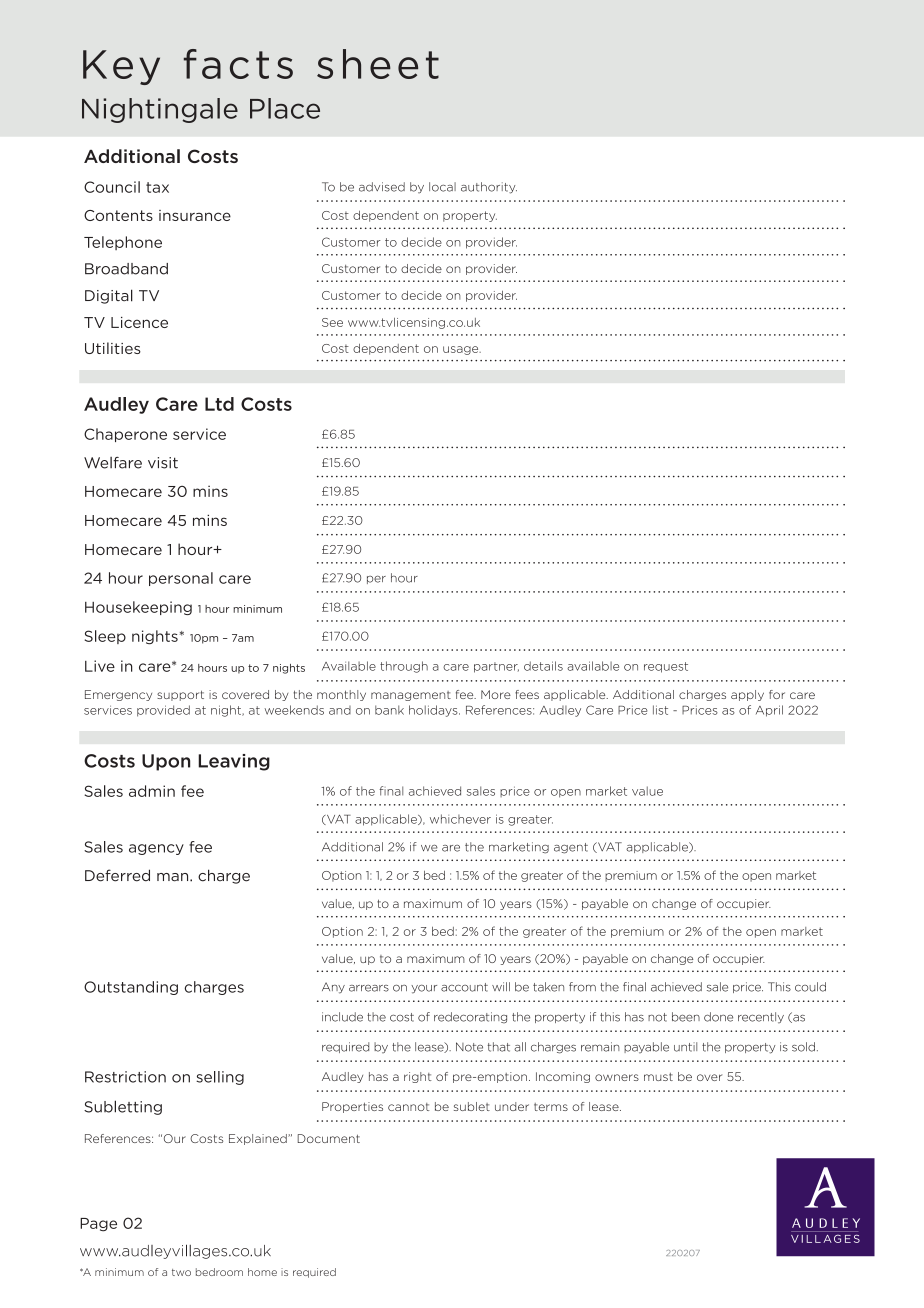 This screenshot has width=924, height=1308. Describe the element at coordinates (180, 695) in the screenshot. I see `support` at that location.
